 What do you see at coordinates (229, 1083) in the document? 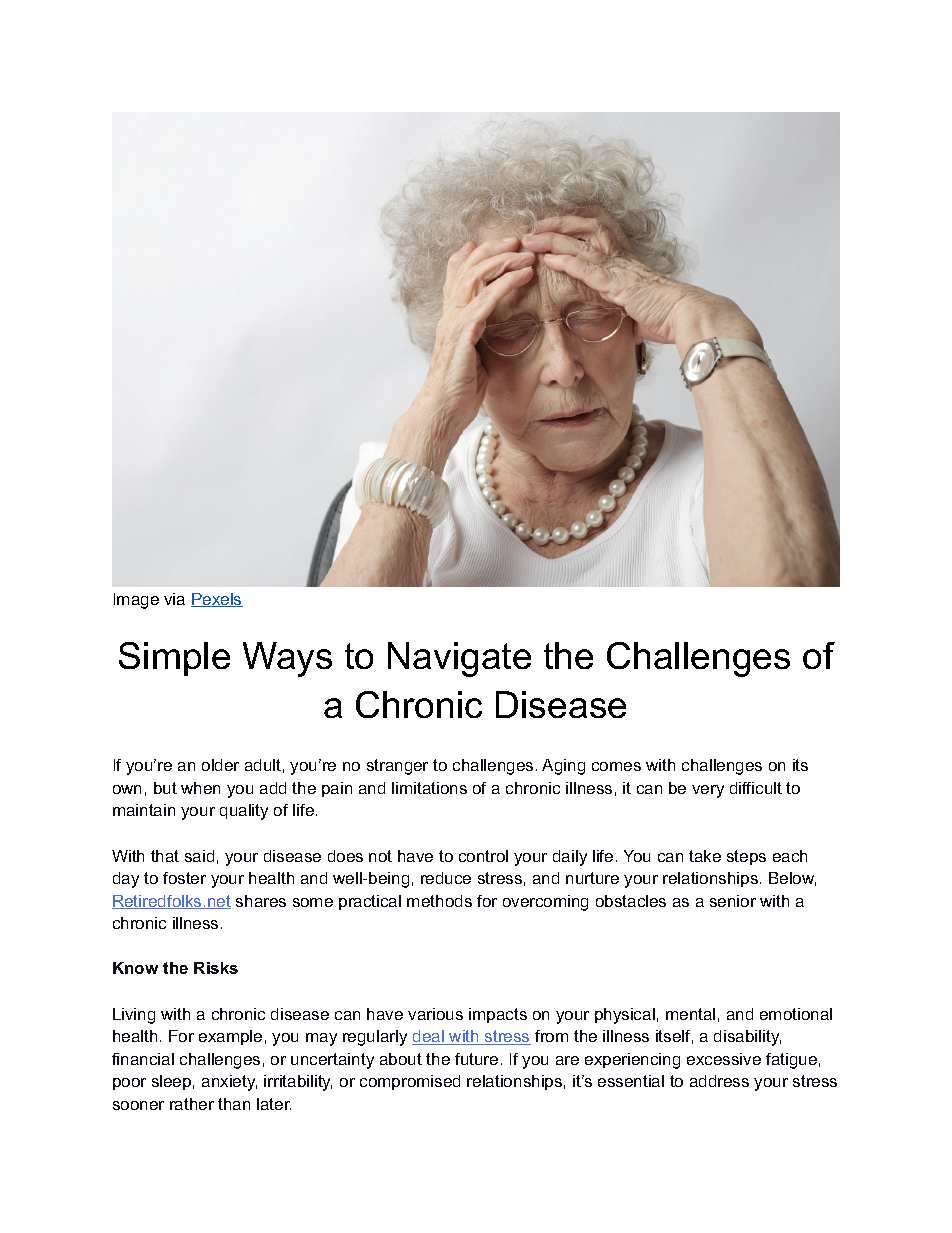
I see `anxiety` at bounding box center [229, 1083].
